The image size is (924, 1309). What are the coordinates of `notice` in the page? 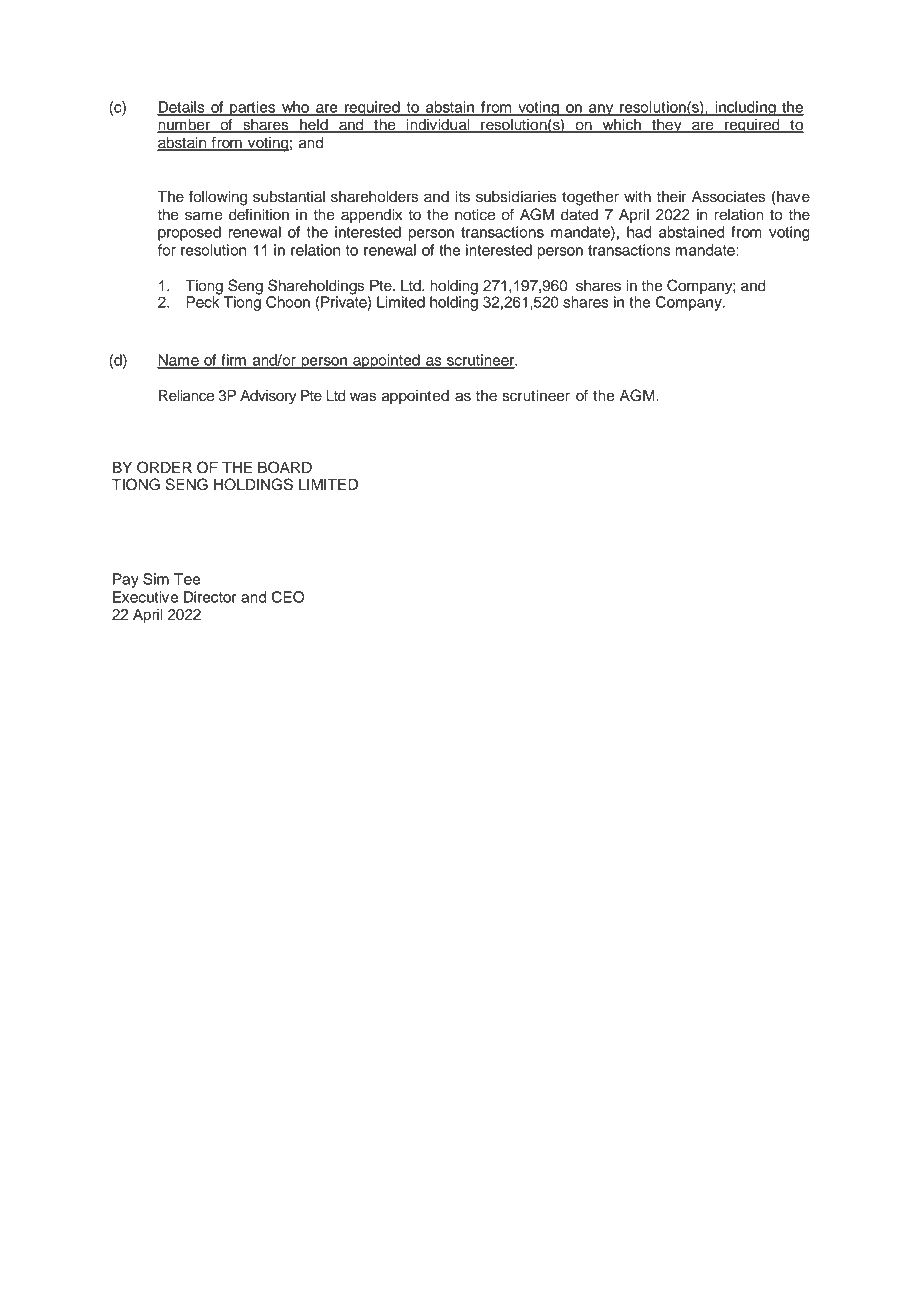 It's located at (475, 215).
